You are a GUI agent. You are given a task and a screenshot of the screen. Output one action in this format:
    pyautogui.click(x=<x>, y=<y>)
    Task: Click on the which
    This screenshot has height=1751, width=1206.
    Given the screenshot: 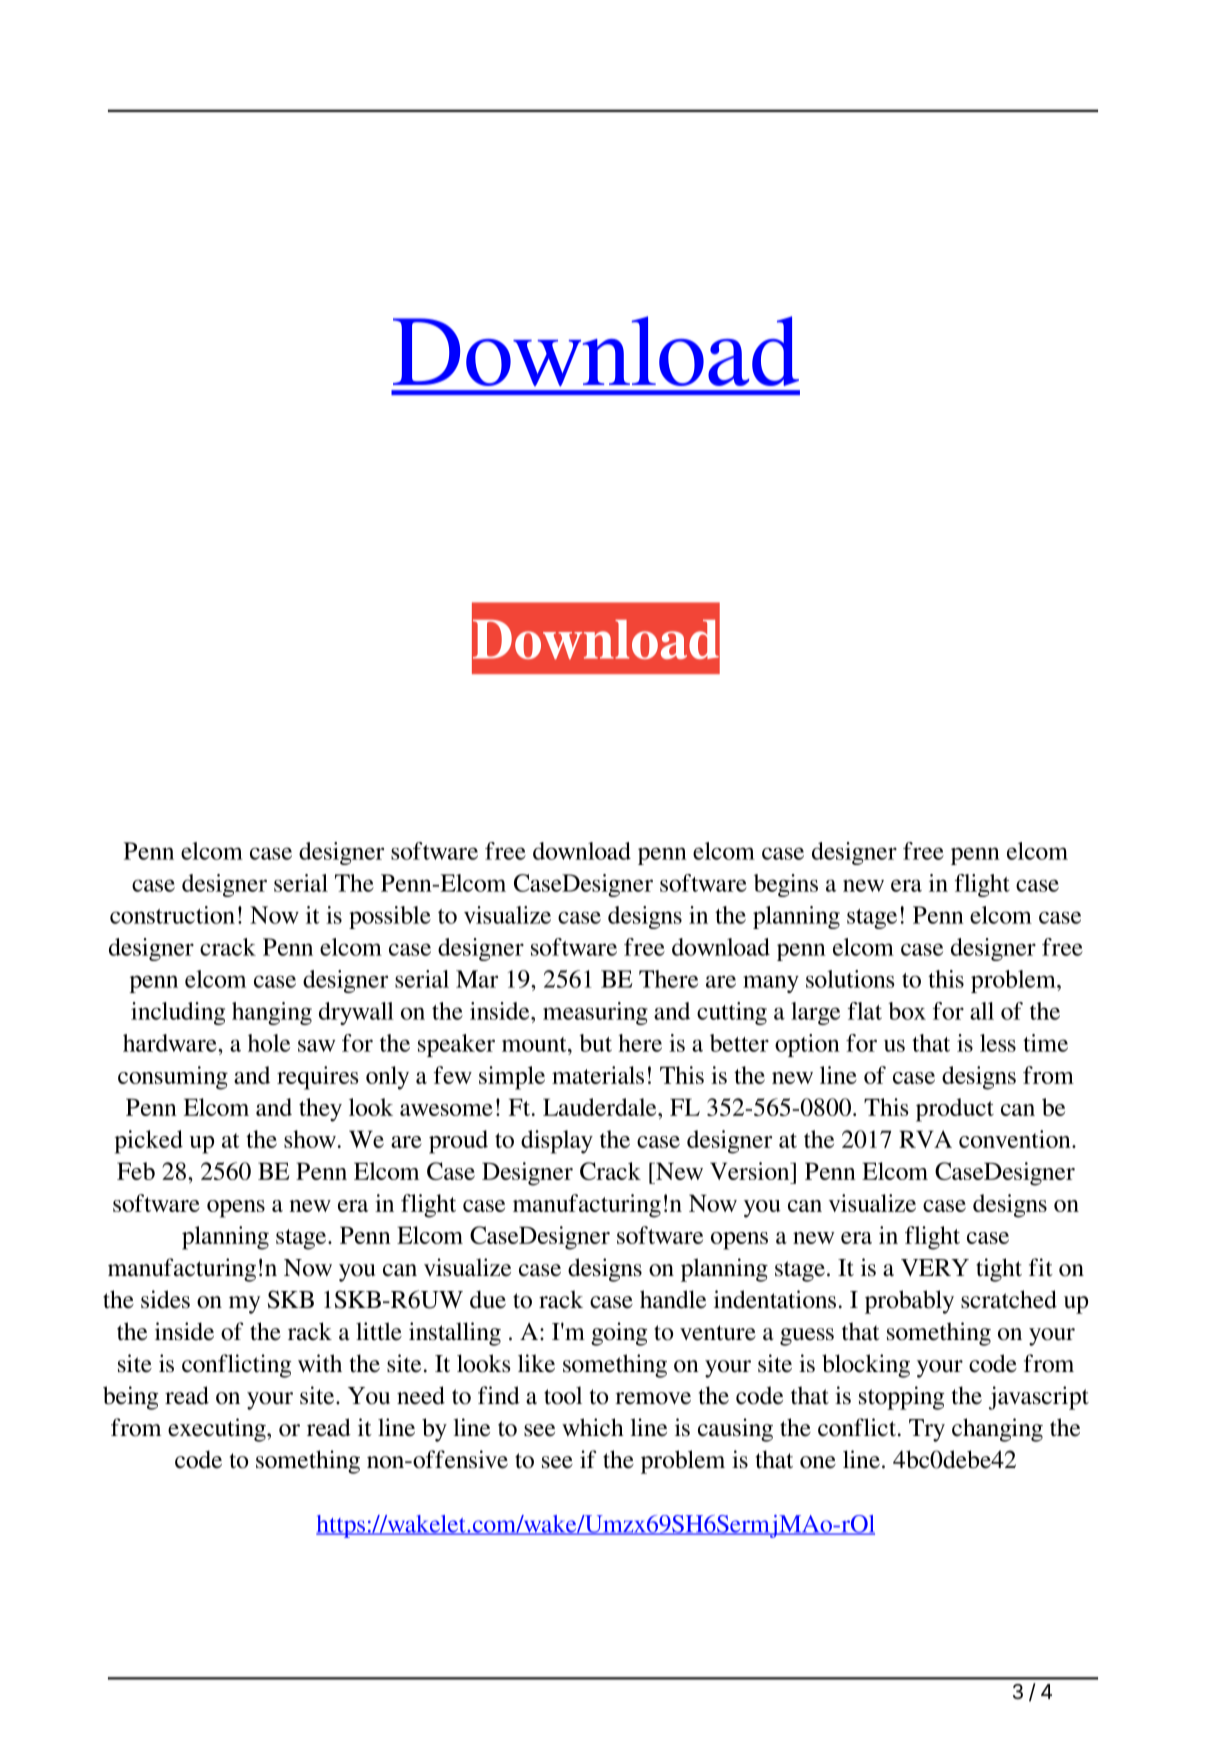 What is the action you would take?
    pyautogui.click(x=593, y=1427)
